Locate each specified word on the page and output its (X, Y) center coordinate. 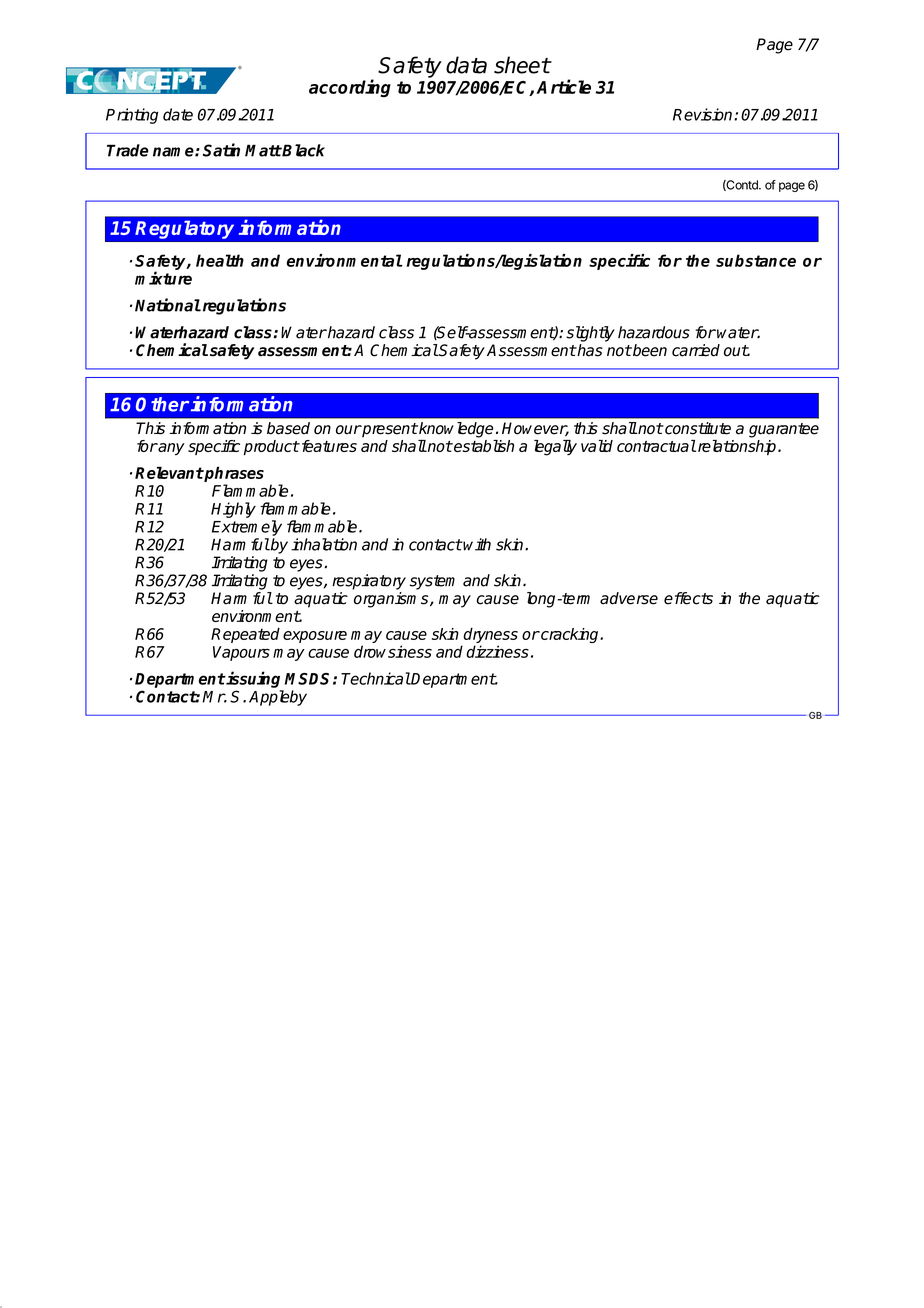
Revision (704, 114)
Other (162, 404)
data (466, 65)
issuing (252, 679)
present (389, 430)
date (178, 114)
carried (696, 350)
